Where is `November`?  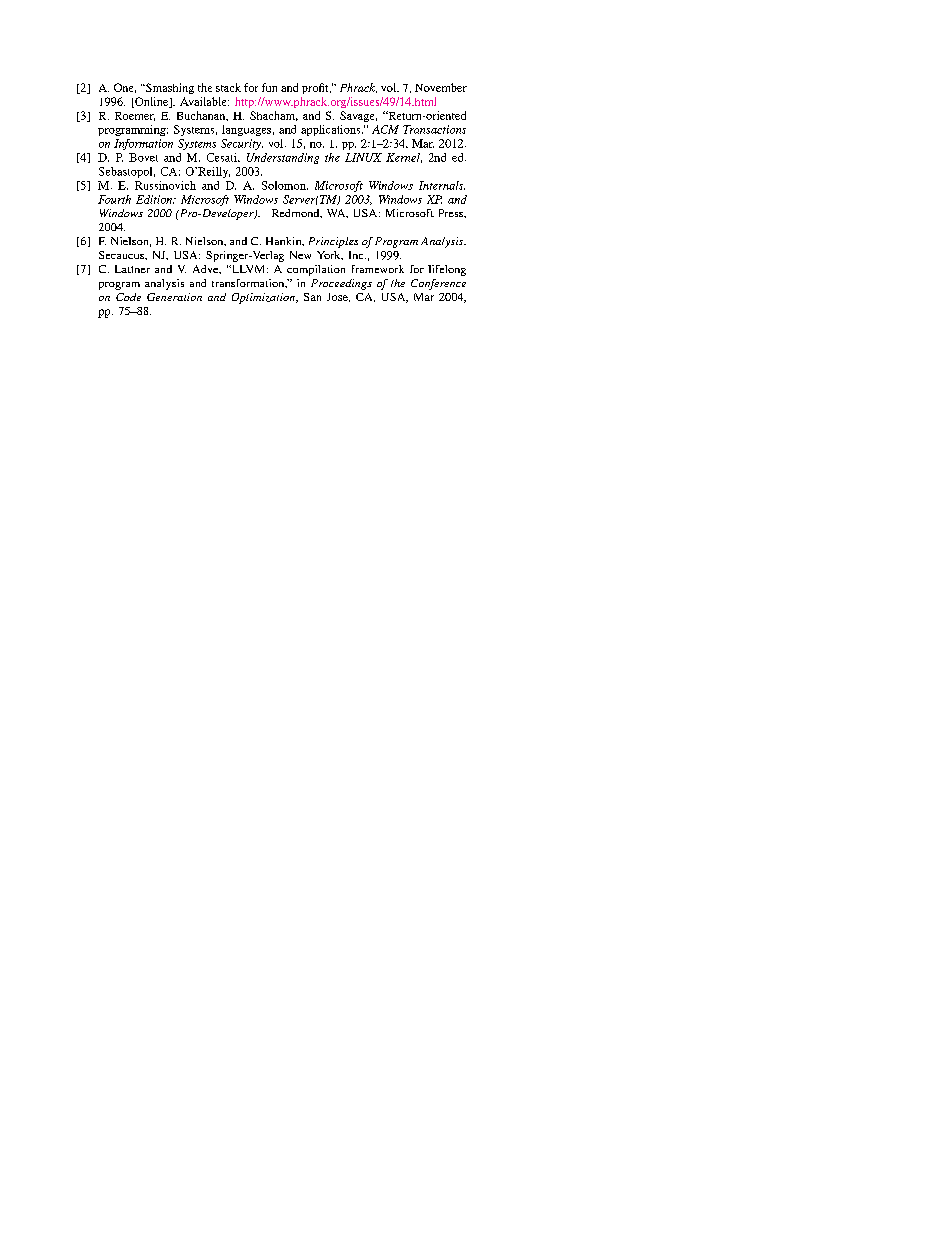 November is located at coordinates (441, 87).
